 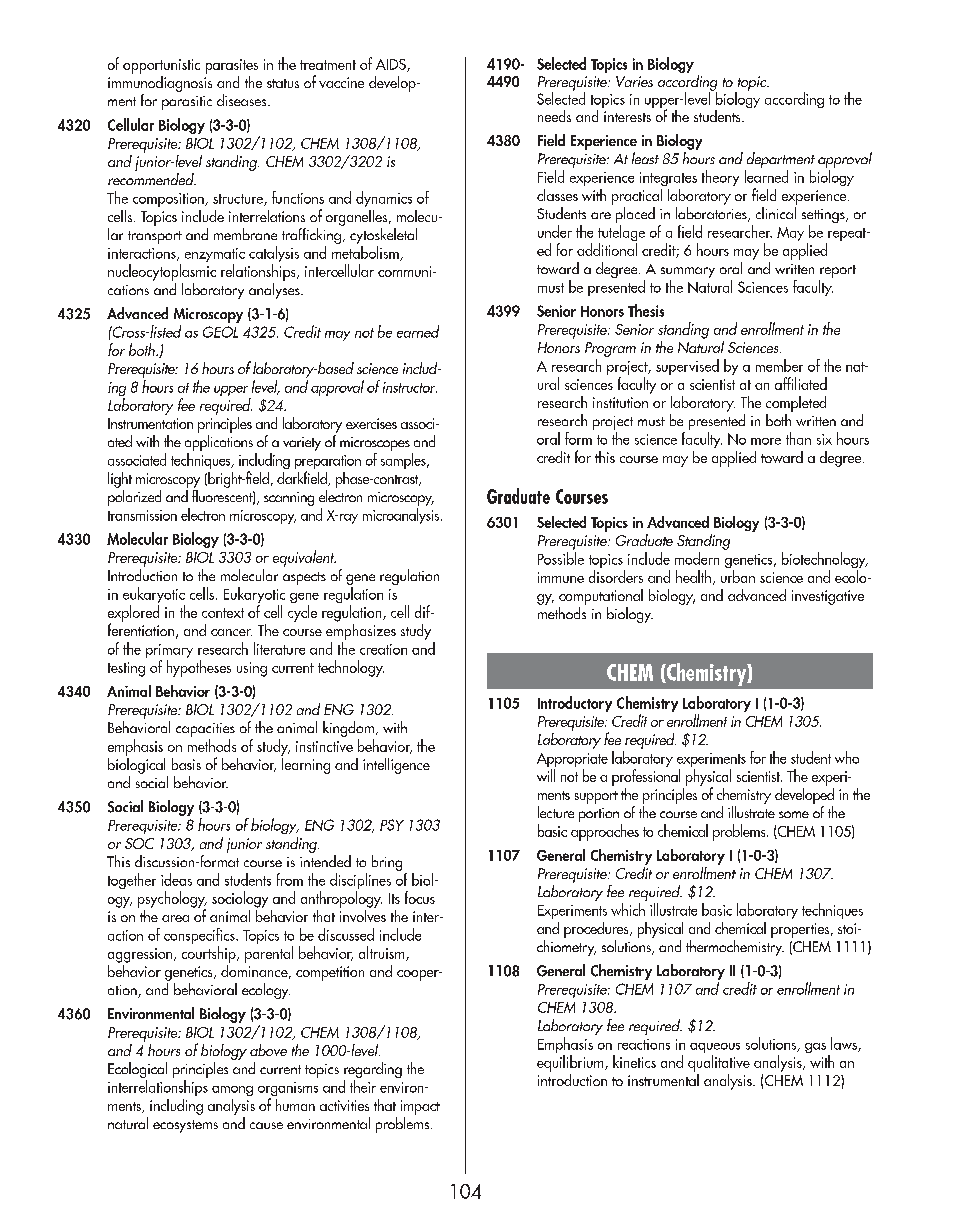 What do you see at coordinates (720, 178) in the screenshot?
I see `theory` at bounding box center [720, 178].
